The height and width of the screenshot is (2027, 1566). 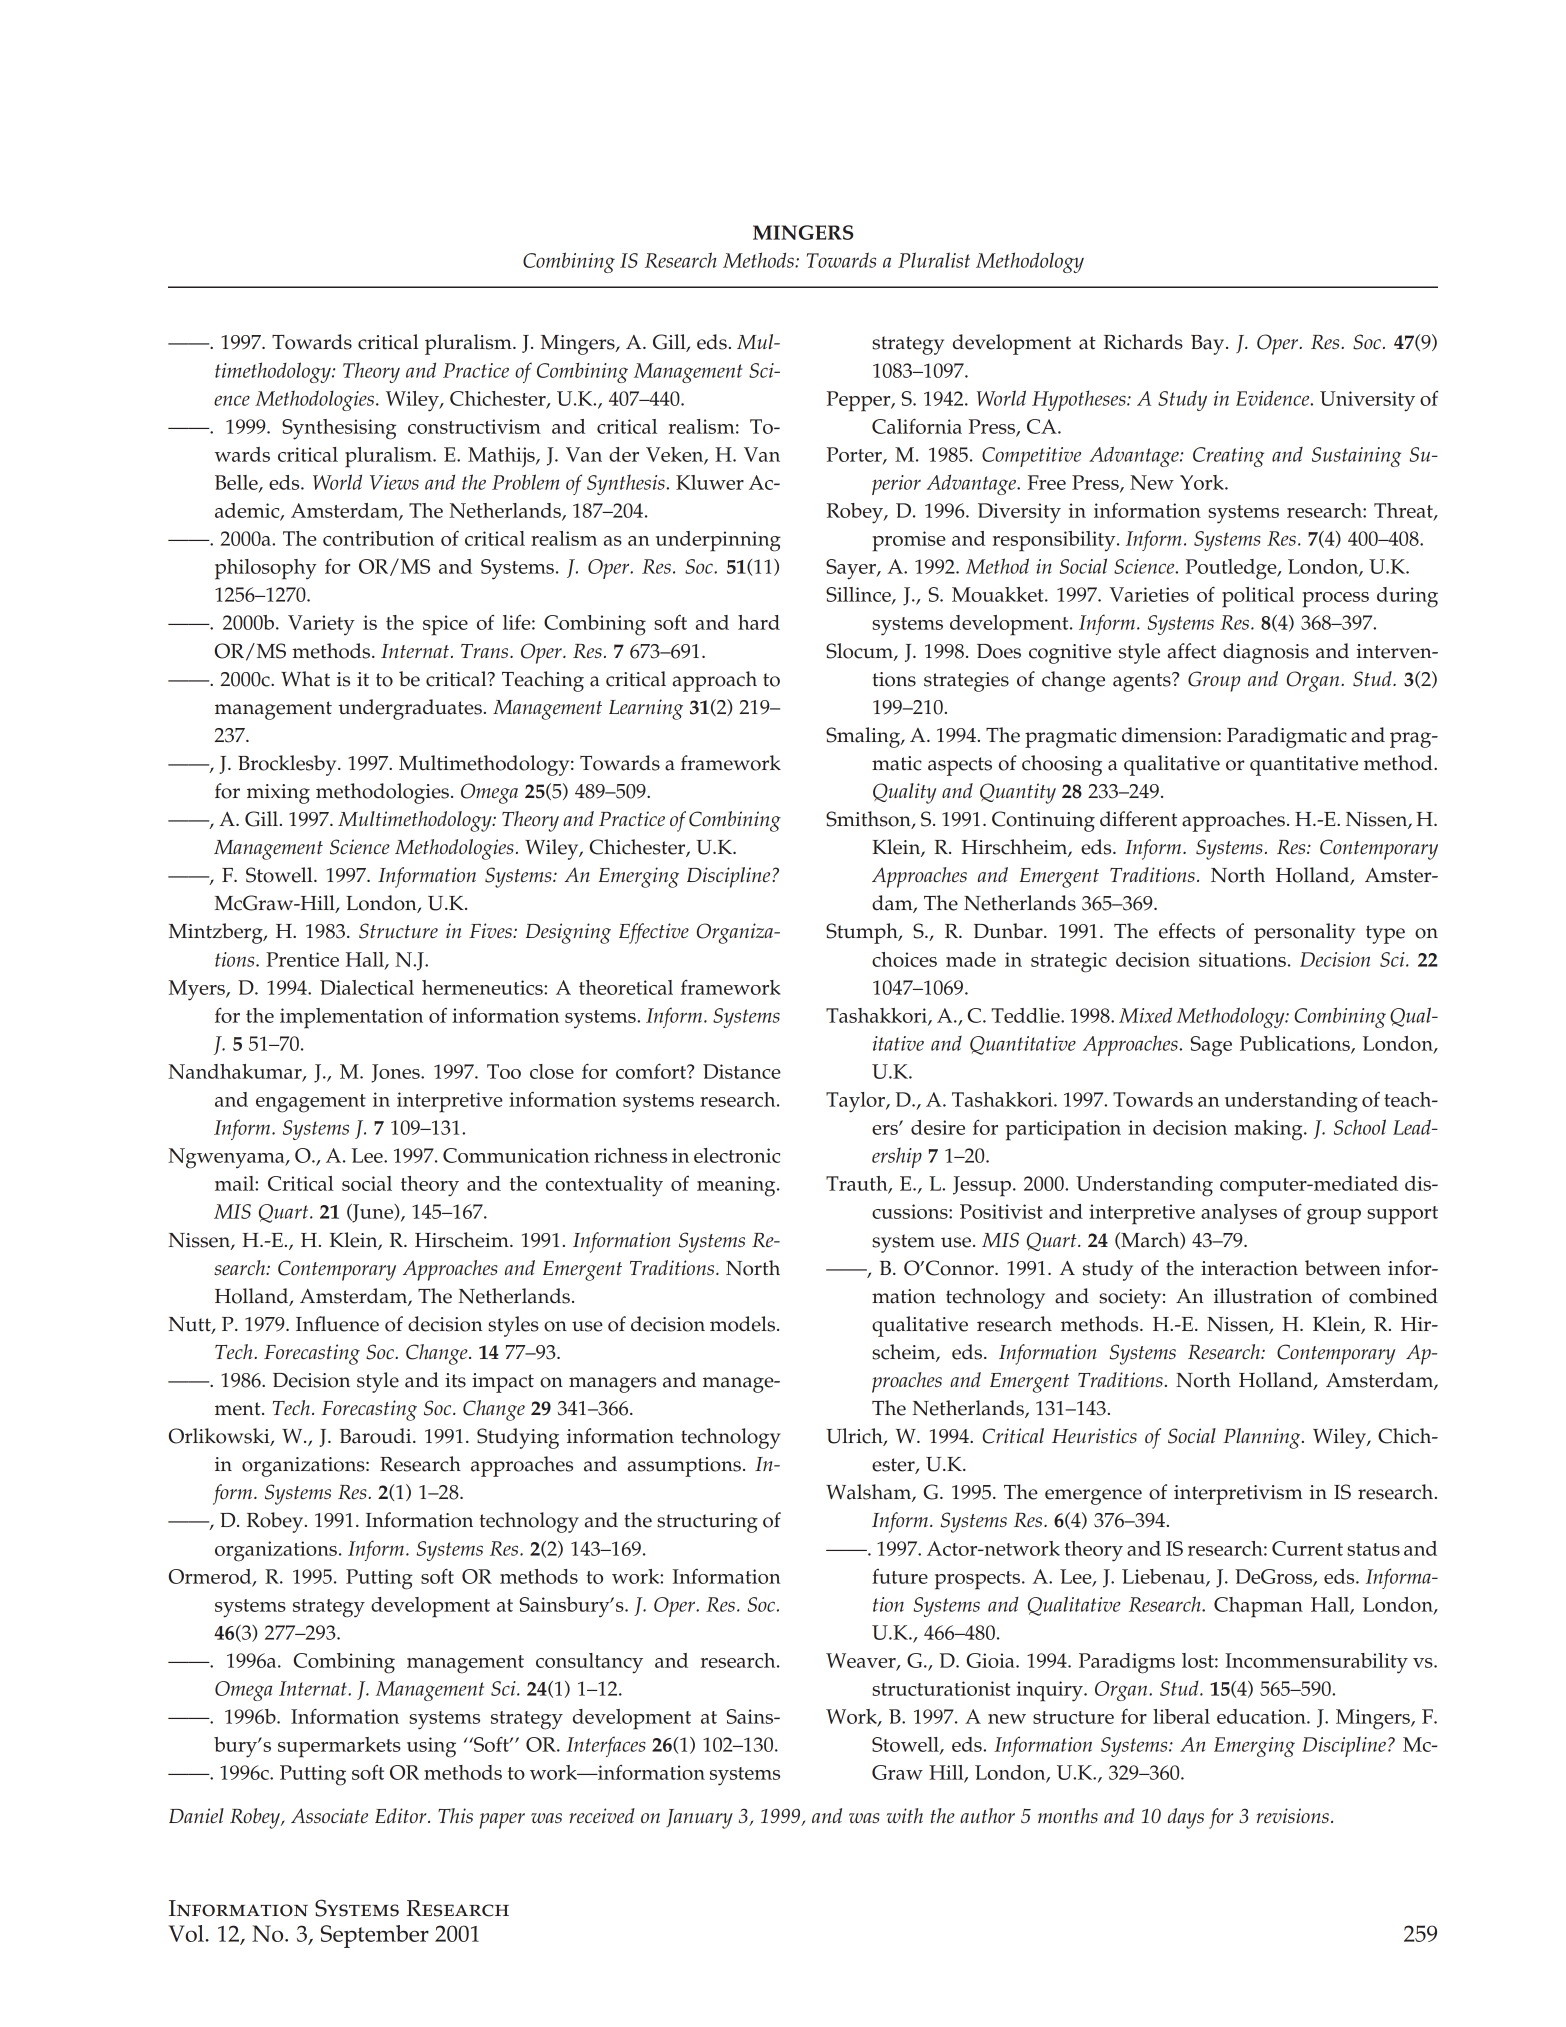 What do you see at coordinates (1266, 653) in the screenshot?
I see `diagnosis` at bounding box center [1266, 653].
